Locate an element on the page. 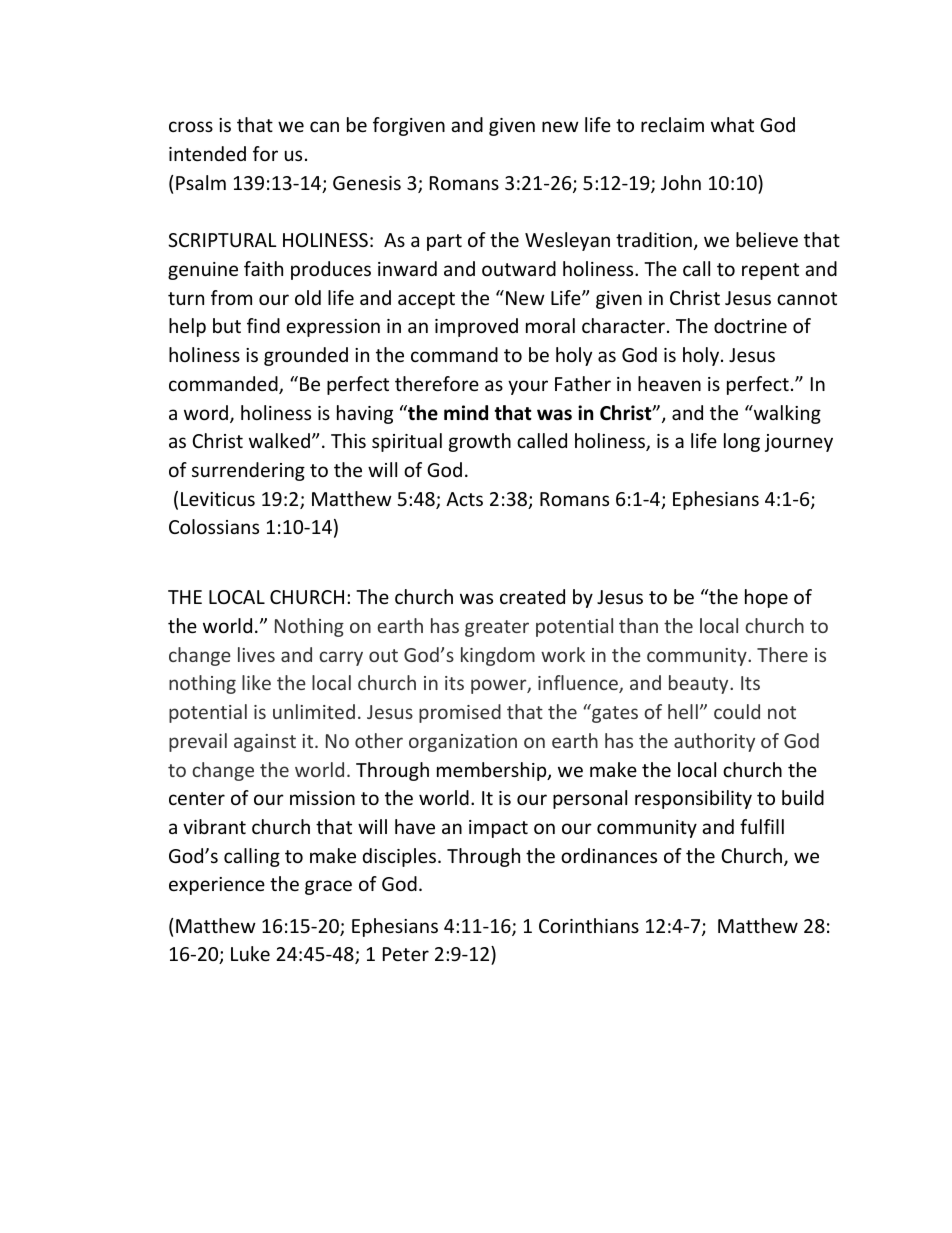 The width and height of the page is (952, 1233). Corinthians is located at coordinates (589, 925).
